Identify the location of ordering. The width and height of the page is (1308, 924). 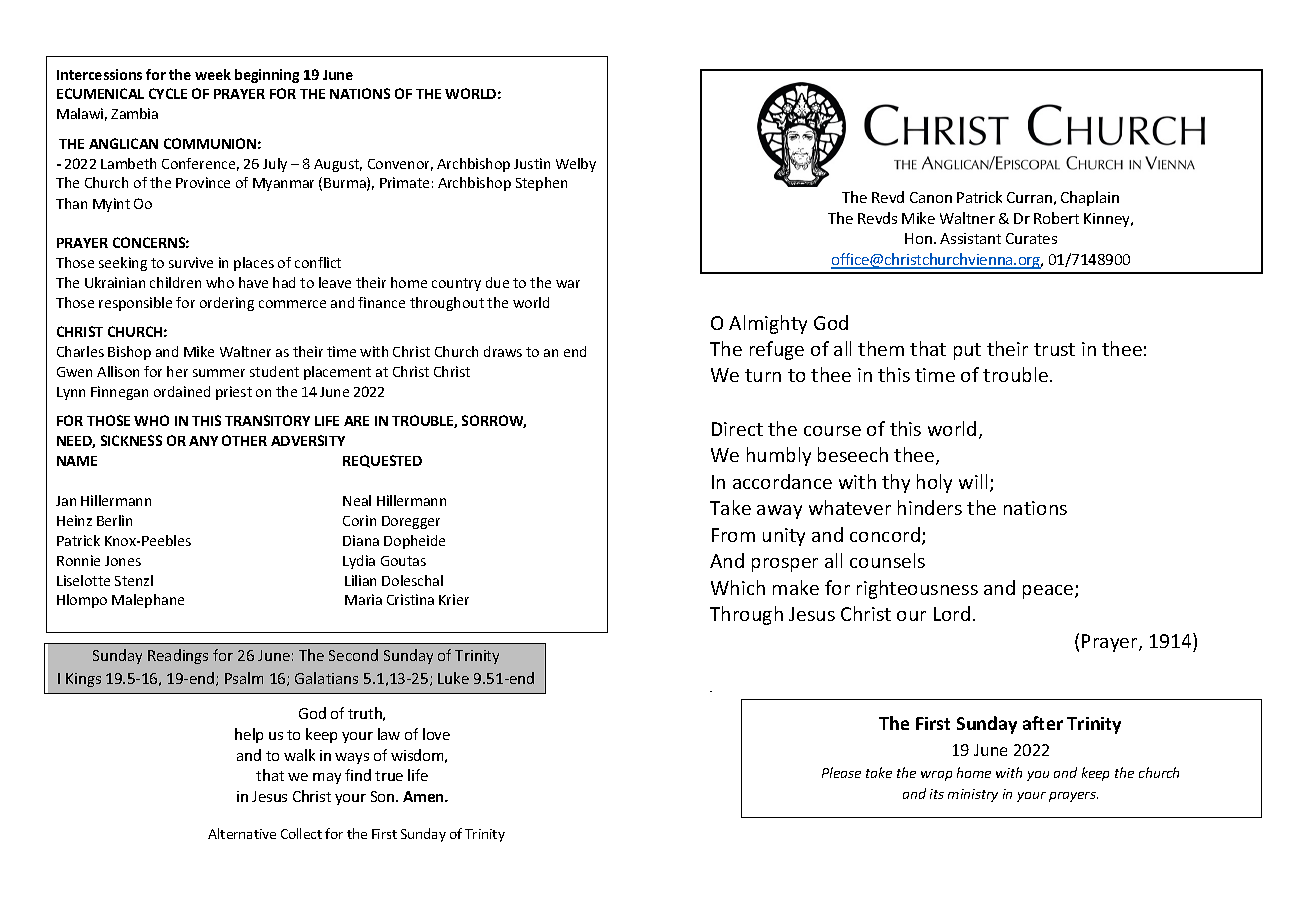
(227, 304).
